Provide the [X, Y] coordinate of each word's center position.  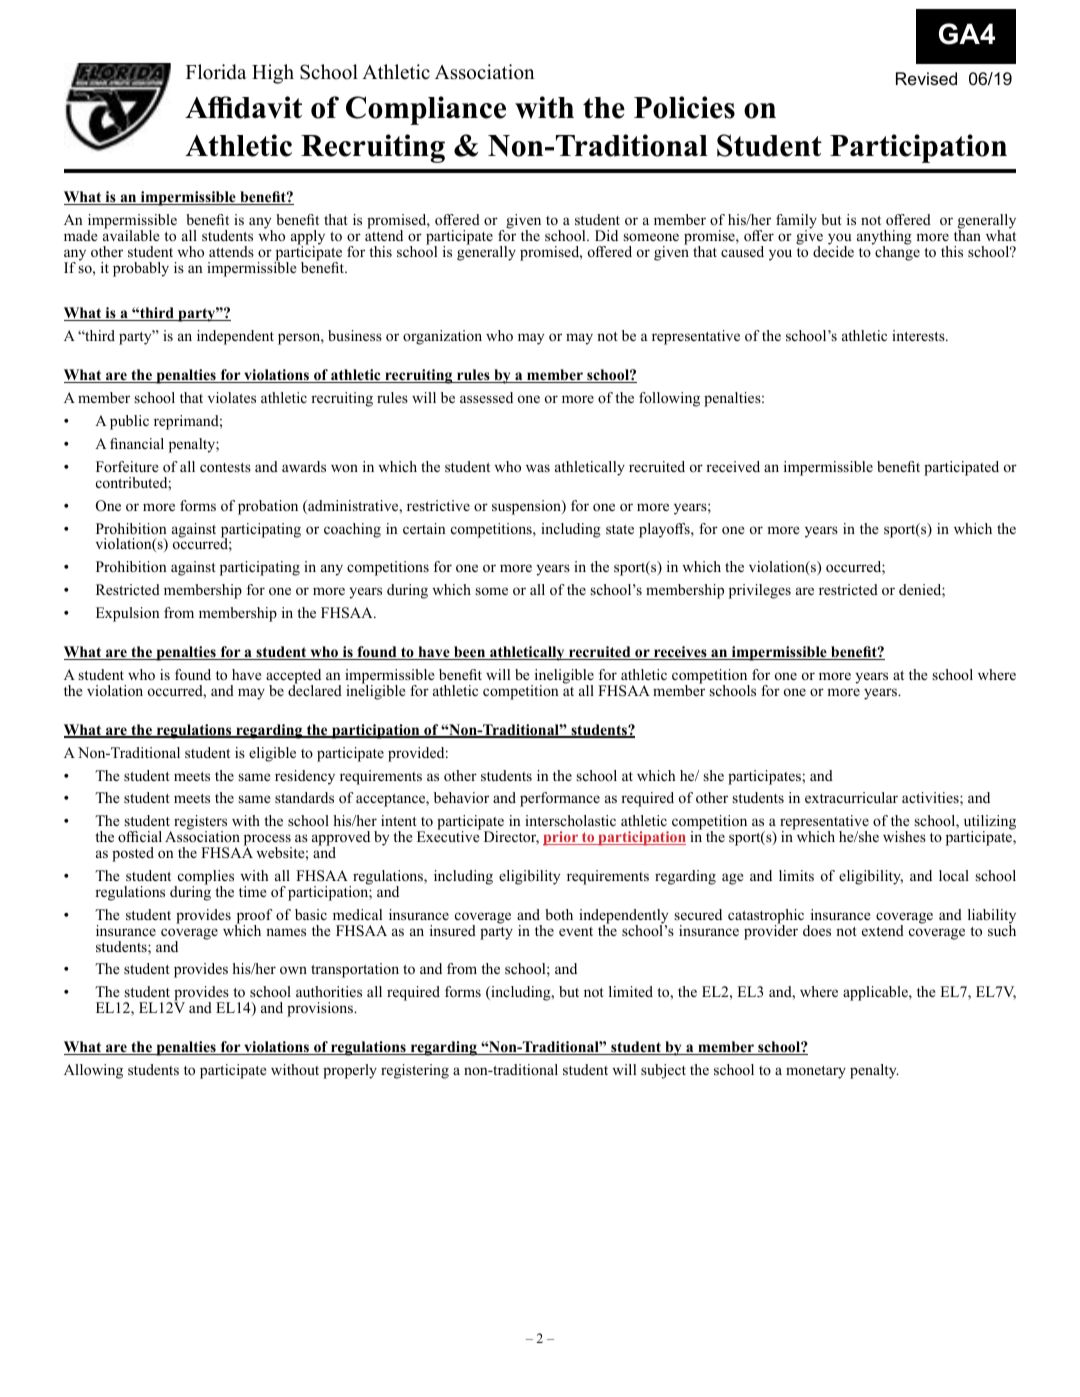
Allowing [93, 1071]
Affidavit [243, 107]
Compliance [426, 110]
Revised [926, 79]
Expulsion [128, 614]
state [620, 529]
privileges [760, 591]
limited [631, 991]
